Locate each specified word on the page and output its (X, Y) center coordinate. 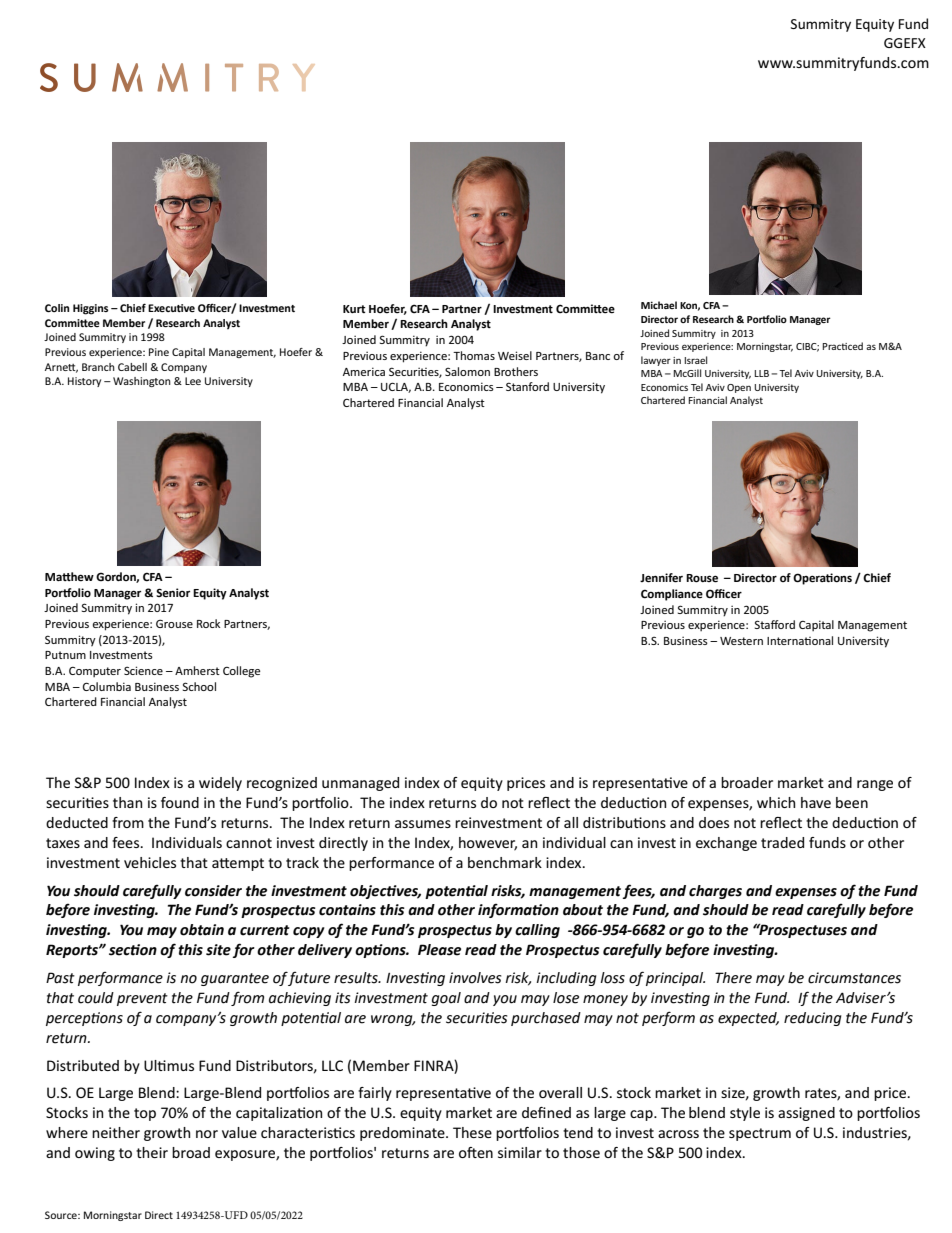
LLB (761, 373)
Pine (159, 352)
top (145, 1114)
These (472, 1132)
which (776, 802)
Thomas (474, 355)
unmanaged (360, 784)
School (199, 686)
